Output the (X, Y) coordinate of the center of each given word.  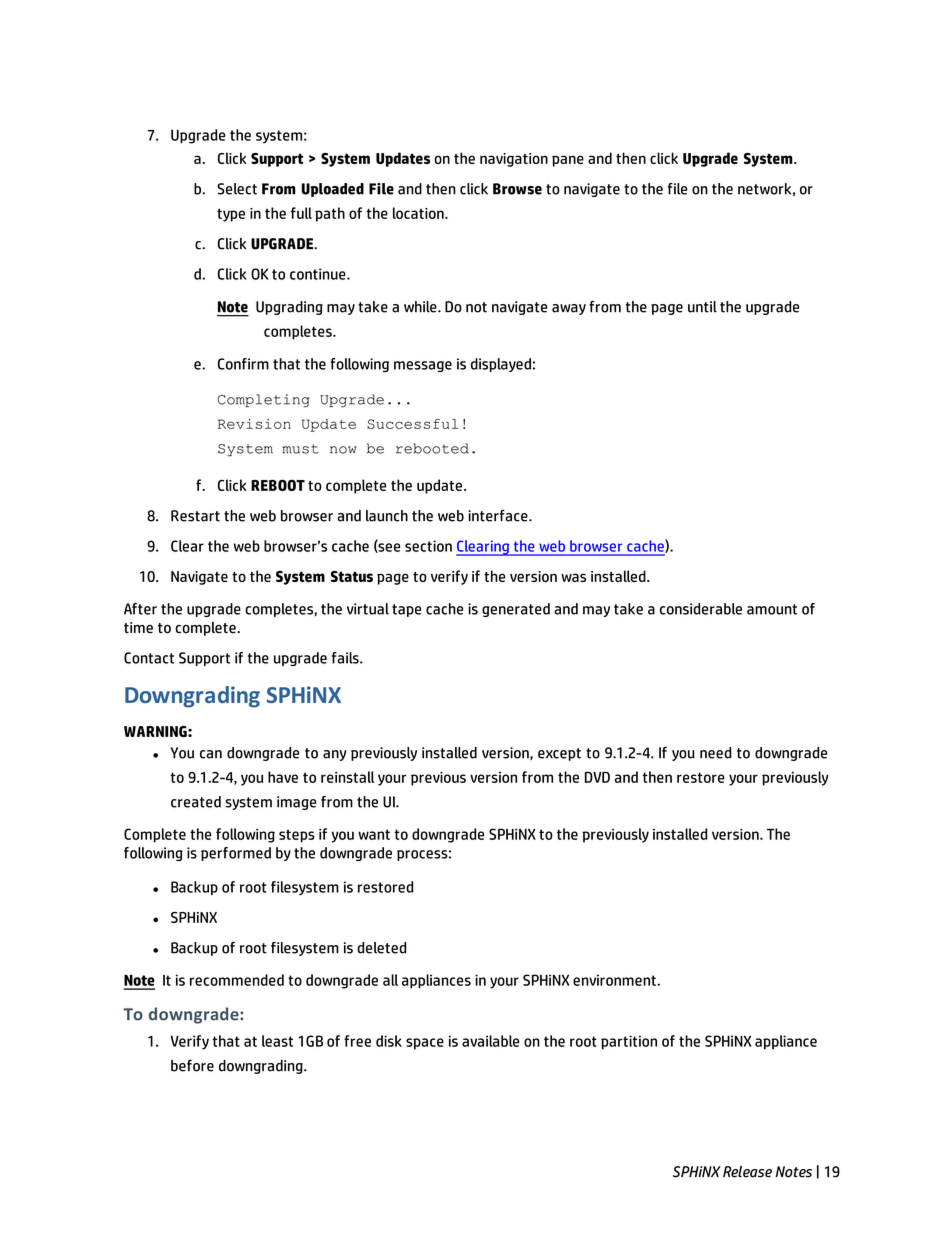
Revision (254, 424)
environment (615, 980)
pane (568, 161)
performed (236, 854)
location (419, 213)
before (192, 1065)
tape (406, 610)
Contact (149, 658)
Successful (412, 424)
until (702, 307)
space (425, 1044)
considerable (701, 609)
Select (237, 189)
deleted (381, 948)
